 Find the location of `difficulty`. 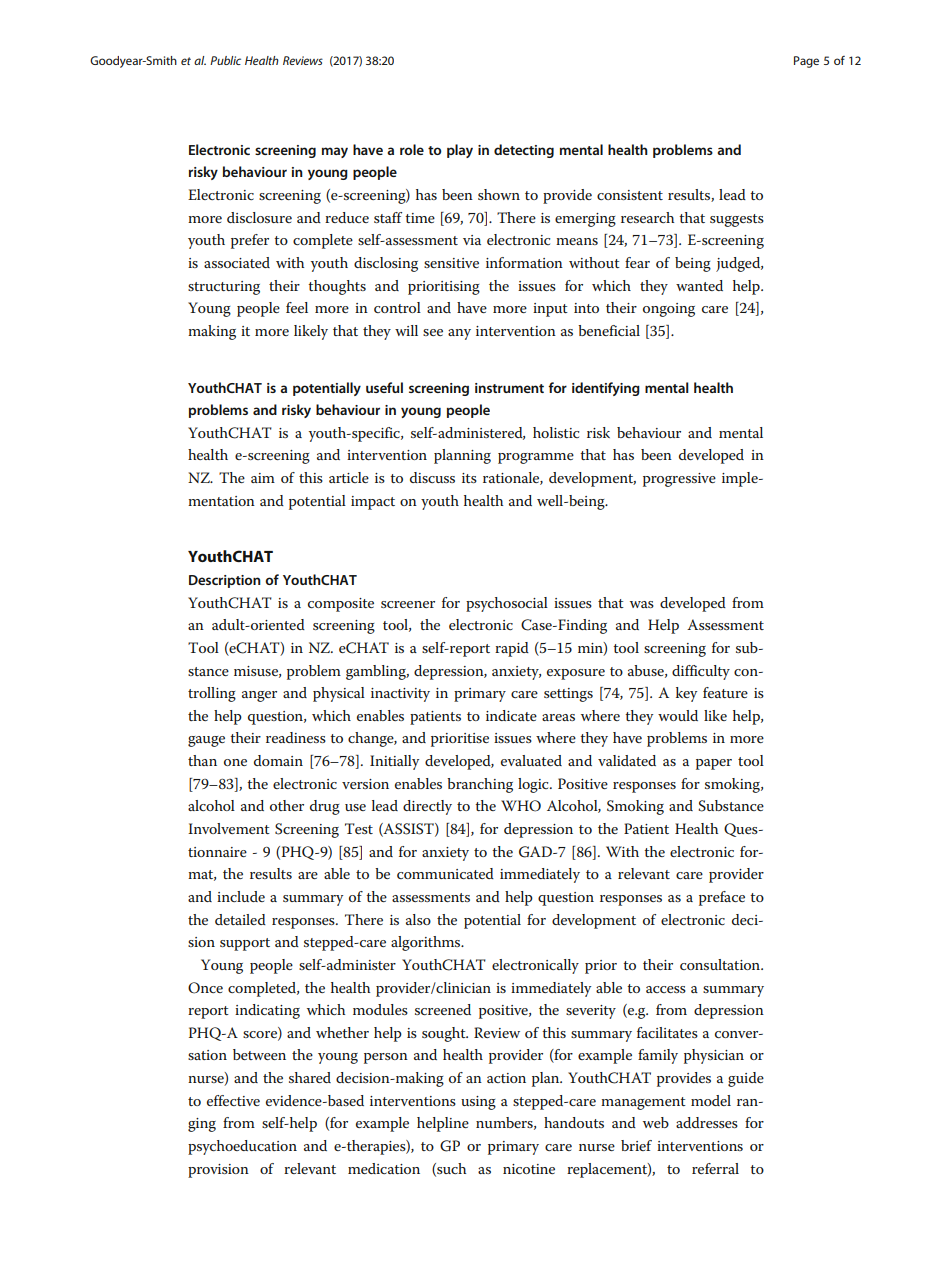

difficulty is located at coordinates (701, 672).
